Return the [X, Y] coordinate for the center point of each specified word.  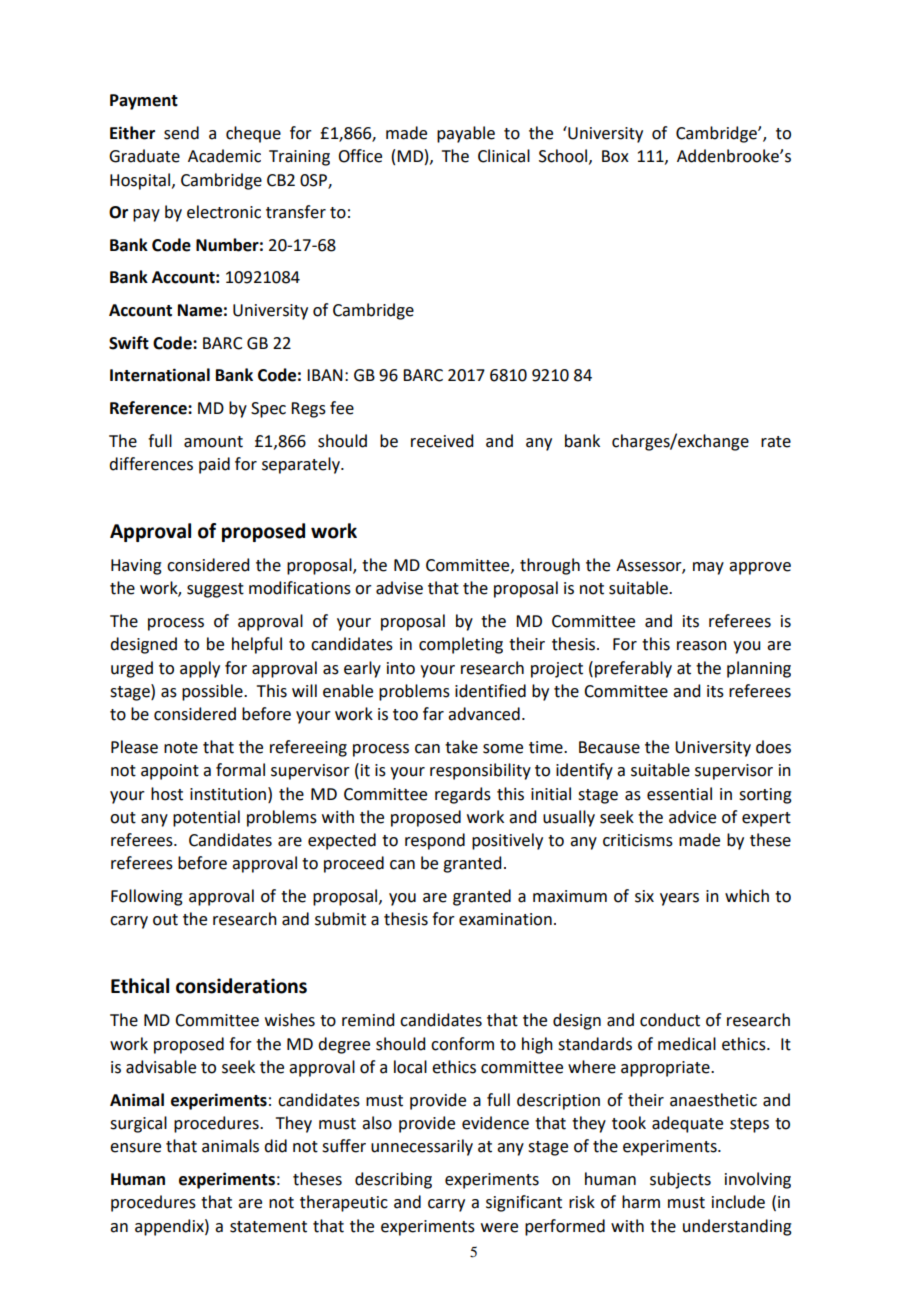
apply [200, 669]
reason [702, 646]
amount [213, 442]
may [708, 568]
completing [461, 645]
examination [505, 919]
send [181, 133]
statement [268, 1227]
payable [466, 134]
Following [147, 897]
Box [615, 156]
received [442, 441]
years [679, 899]
